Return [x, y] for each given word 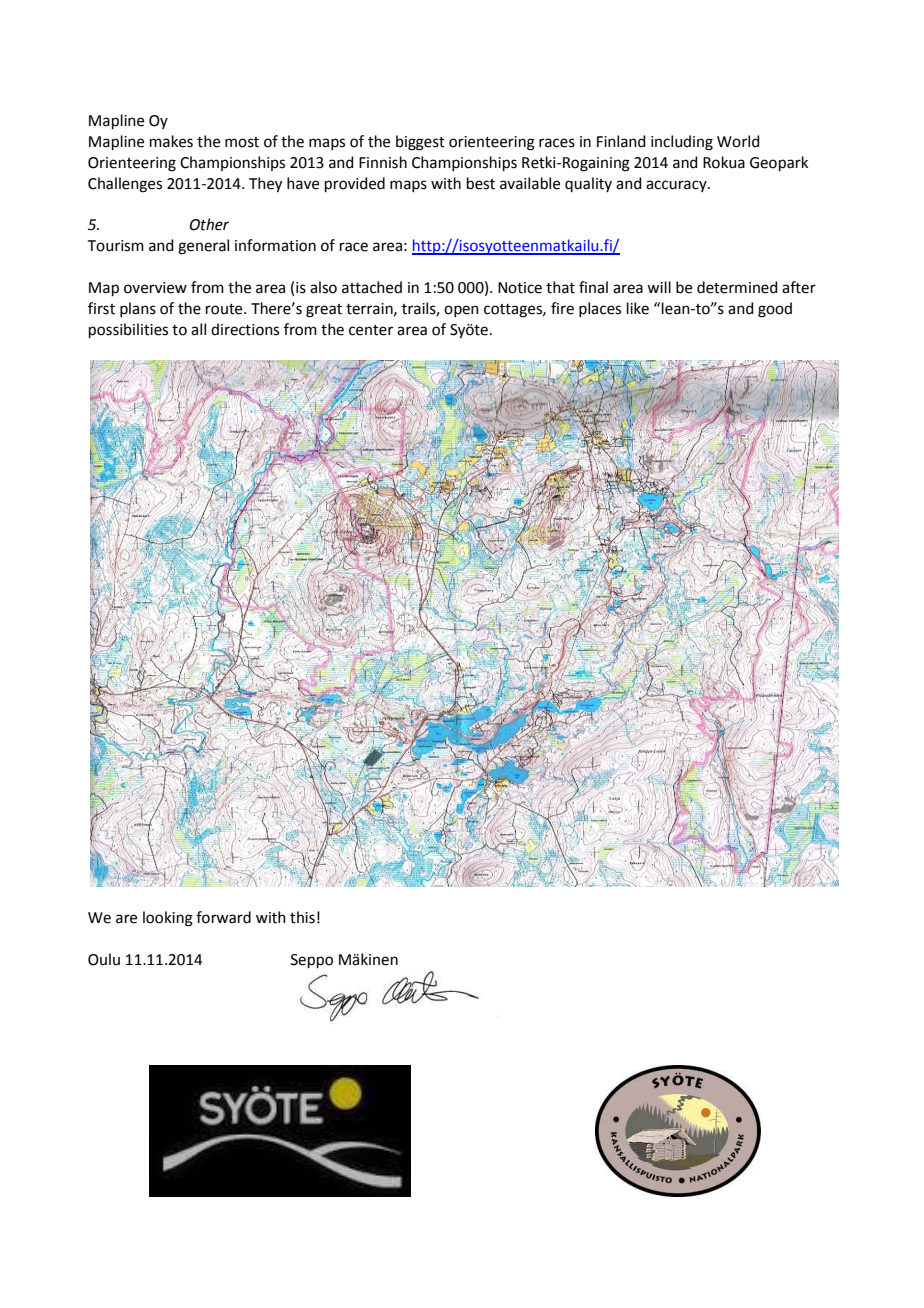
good [775, 310]
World [738, 141]
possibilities [128, 330]
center [371, 330]
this [302, 917]
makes [171, 141]
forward [223, 917]
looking [168, 919]
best [481, 183]
